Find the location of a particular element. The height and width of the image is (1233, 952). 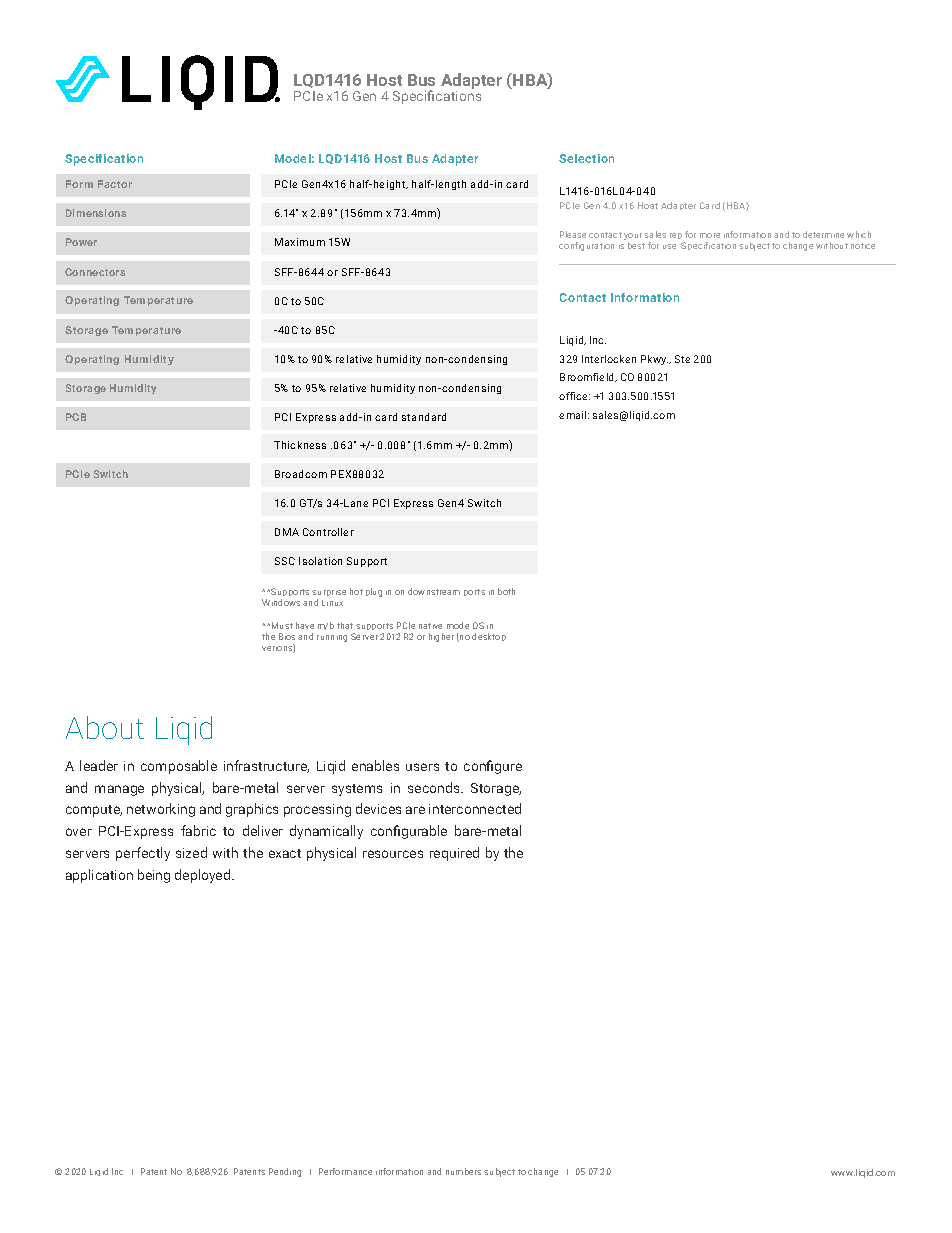

Pending is located at coordinates (285, 1172).
